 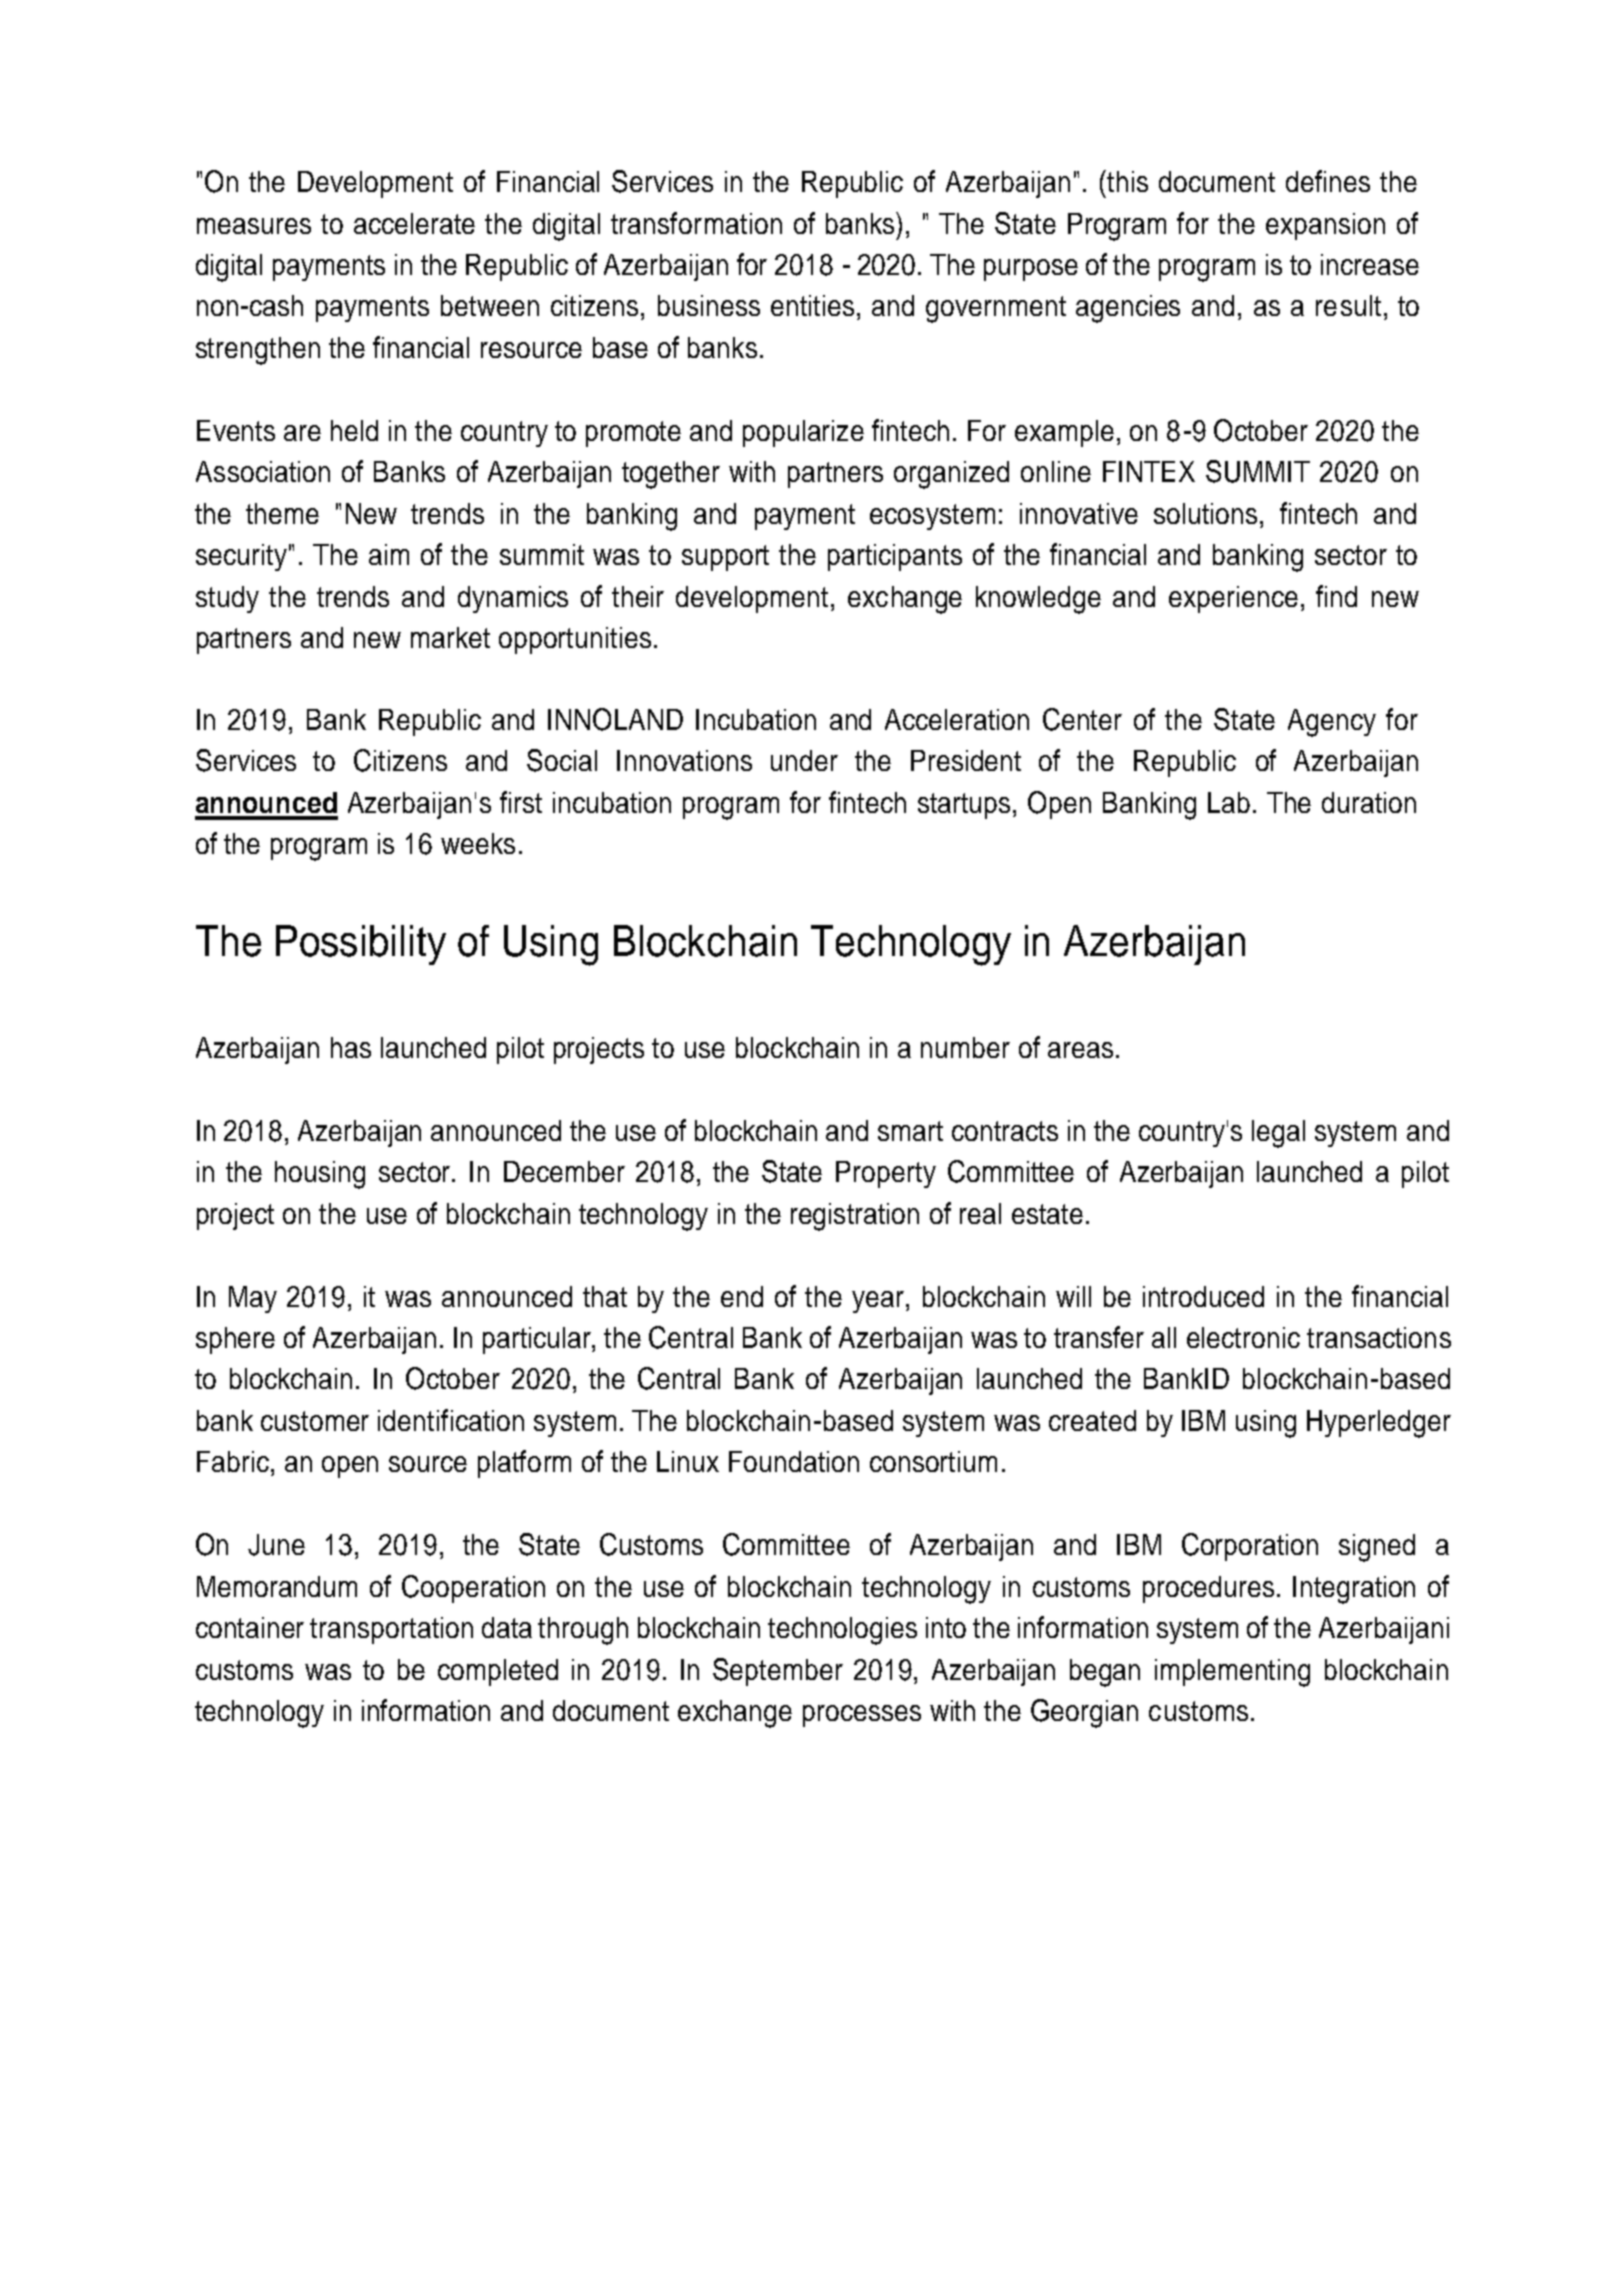 What do you see at coordinates (725, 558) in the screenshot?
I see `support` at bounding box center [725, 558].
